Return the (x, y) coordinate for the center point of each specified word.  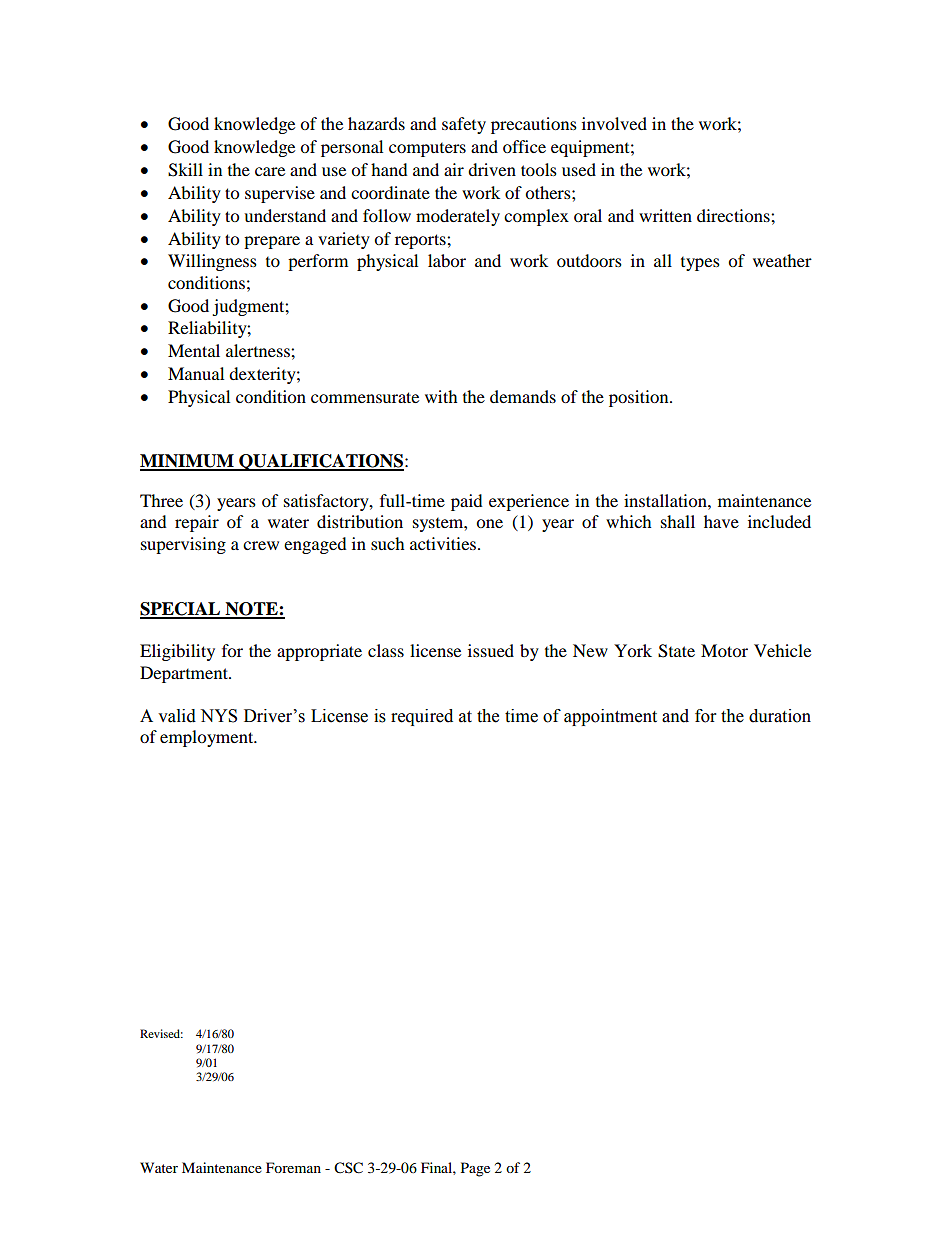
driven (492, 169)
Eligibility (177, 652)
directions (734, 215)
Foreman (293, 1167)
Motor (724, 650)
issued (491, 650)
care (270, 171)
